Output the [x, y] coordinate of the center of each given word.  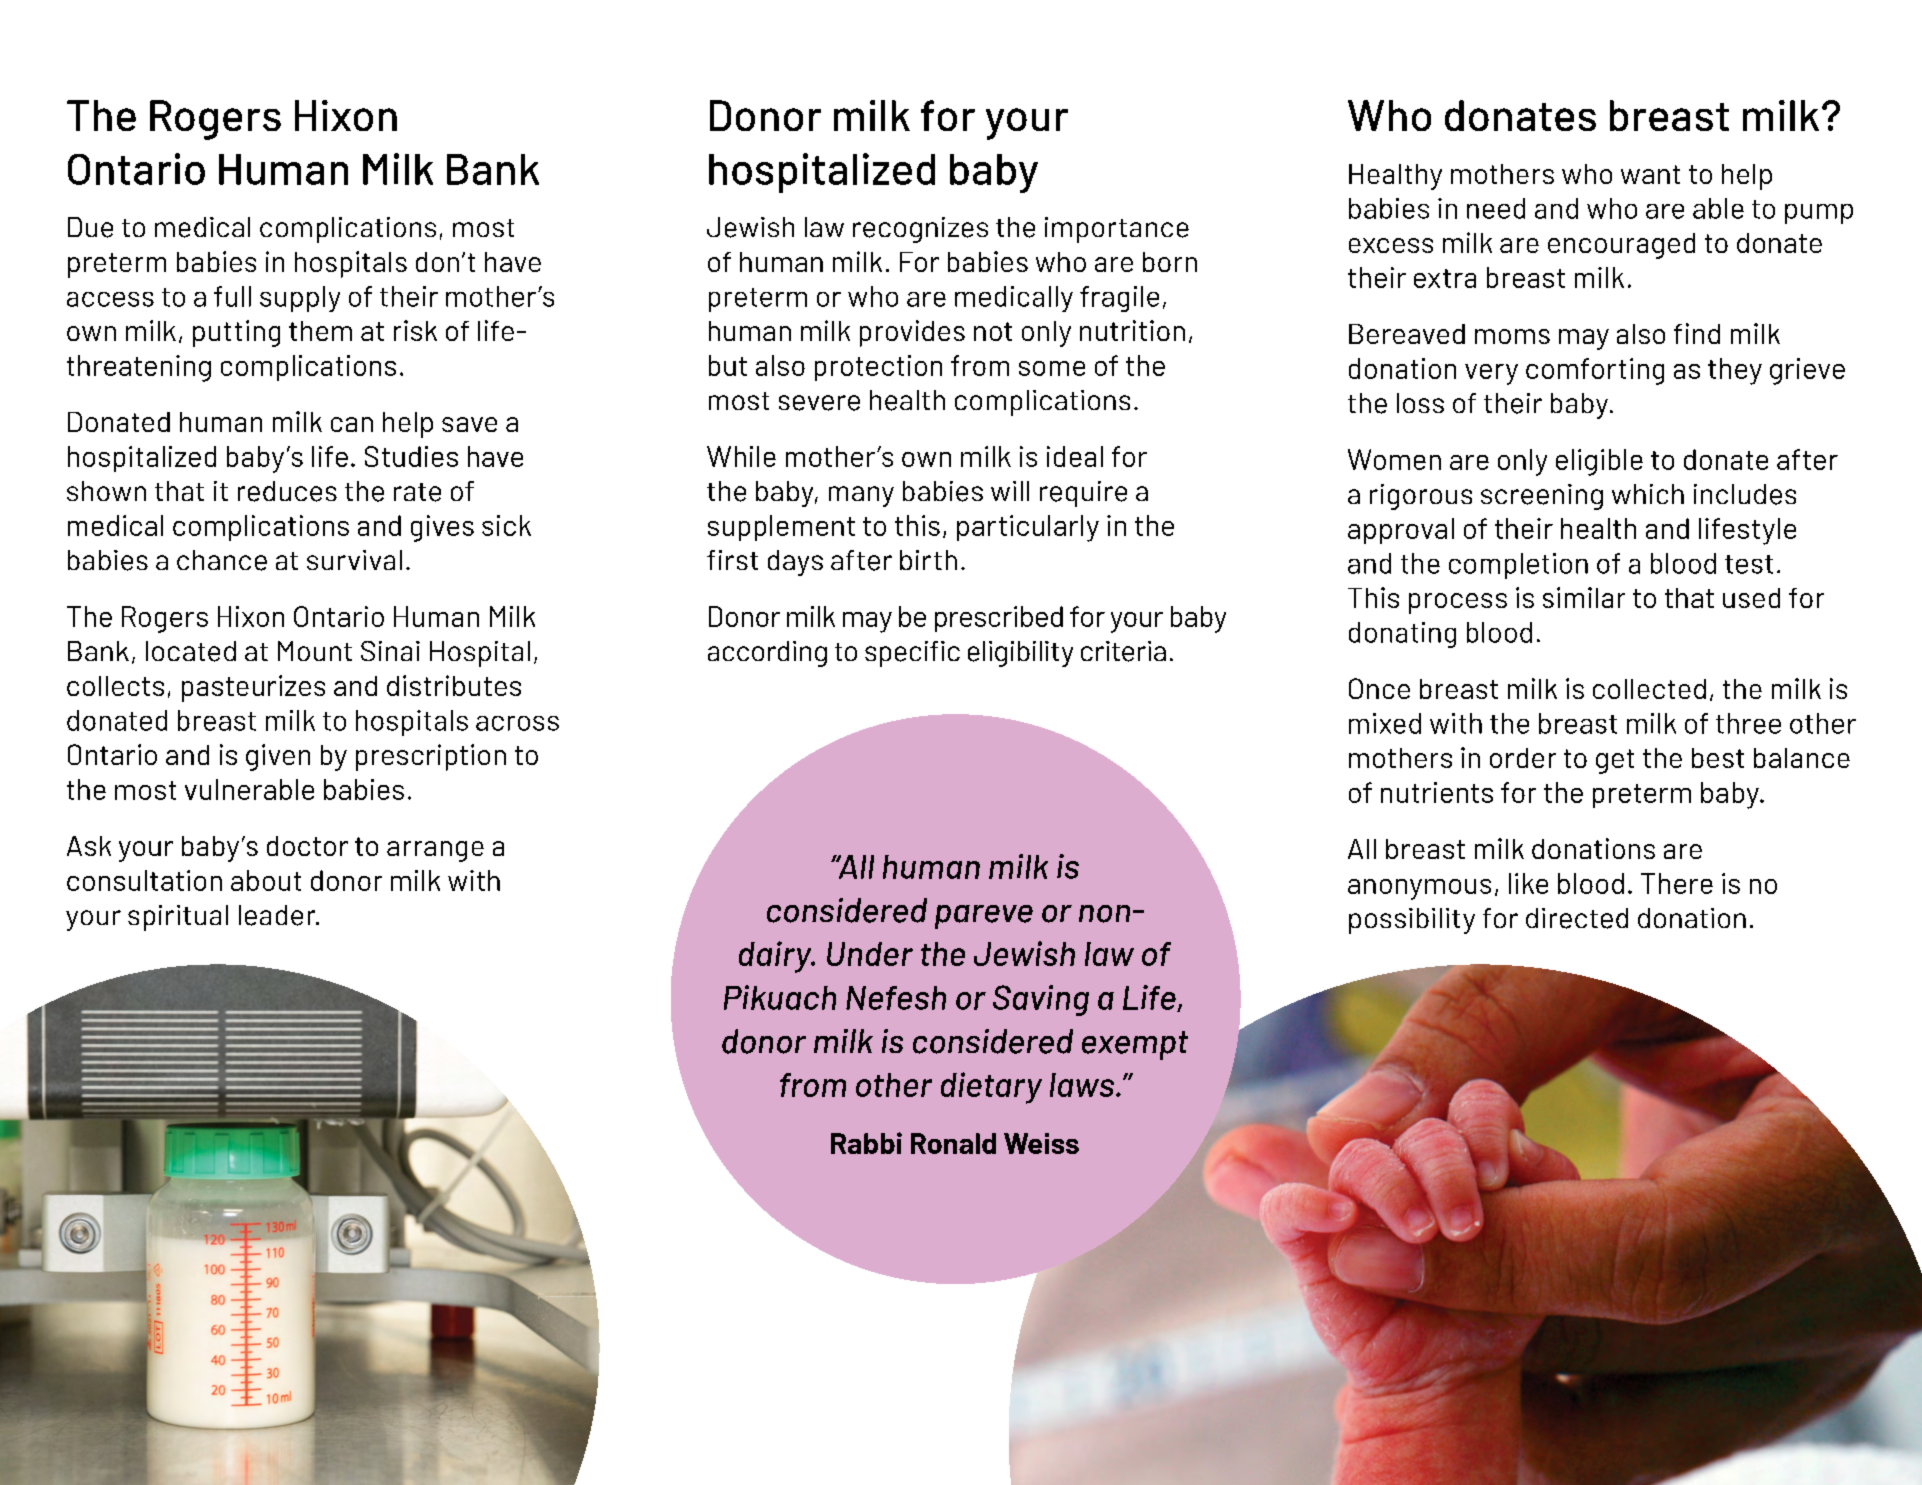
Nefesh [896, 998]
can [352, 424]
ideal [1075, 456]
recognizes [920, 230]
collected [1649, 689]
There [1677, 883]
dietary [991, 1088]
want [1650, 174]
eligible [1599, 462]
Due [90, 227]
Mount [315, 651]
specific [912, 654]
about [266, 880]
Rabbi [866, 1143]
